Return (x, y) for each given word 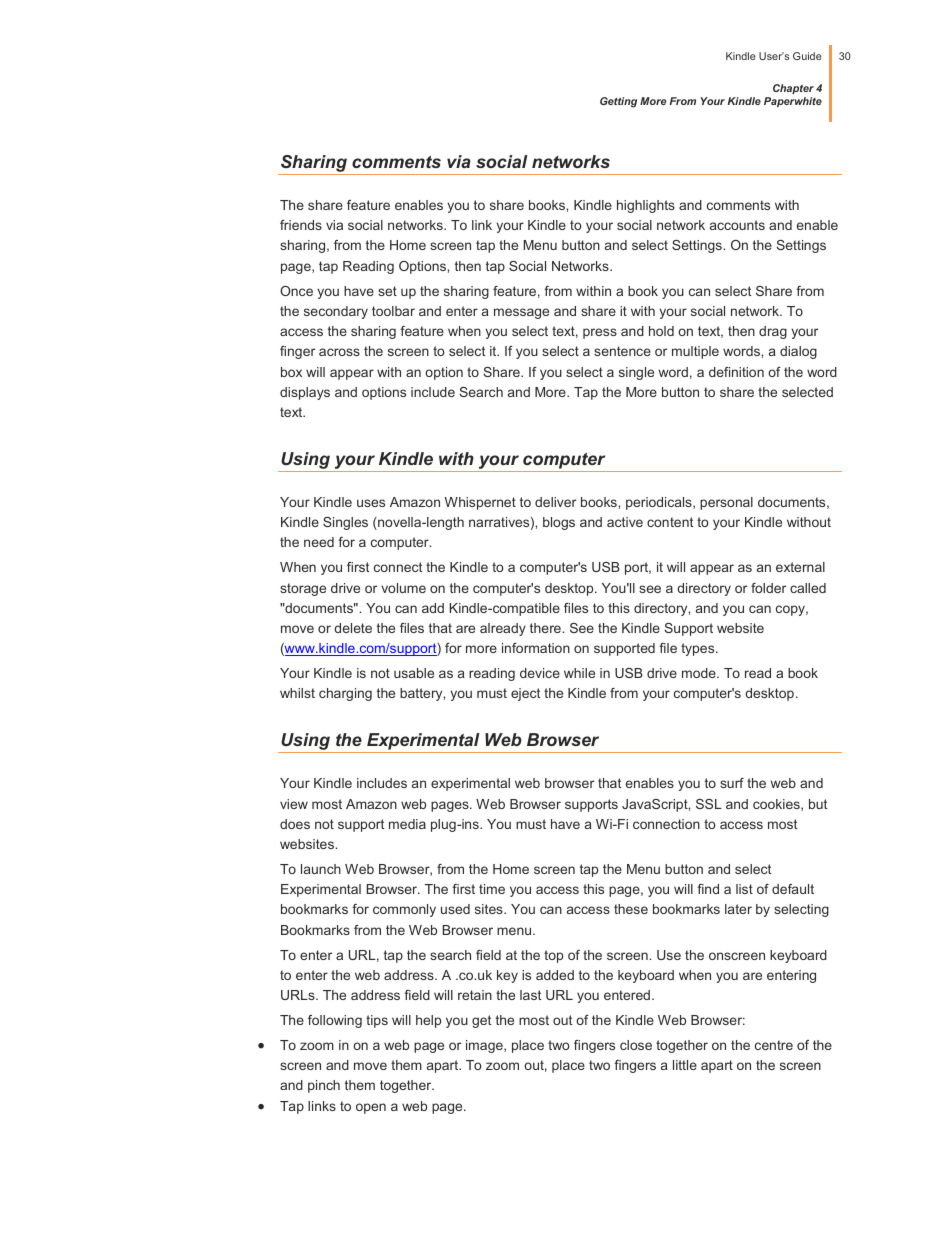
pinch (324, 1086)
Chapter (793, 89)
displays (305, 393)
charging (345, 694)
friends (301, 225)
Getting (618, 102)
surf (732, 783)
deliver (555, 502)
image (485, 1046)
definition (736, 372)
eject (525, 694)
